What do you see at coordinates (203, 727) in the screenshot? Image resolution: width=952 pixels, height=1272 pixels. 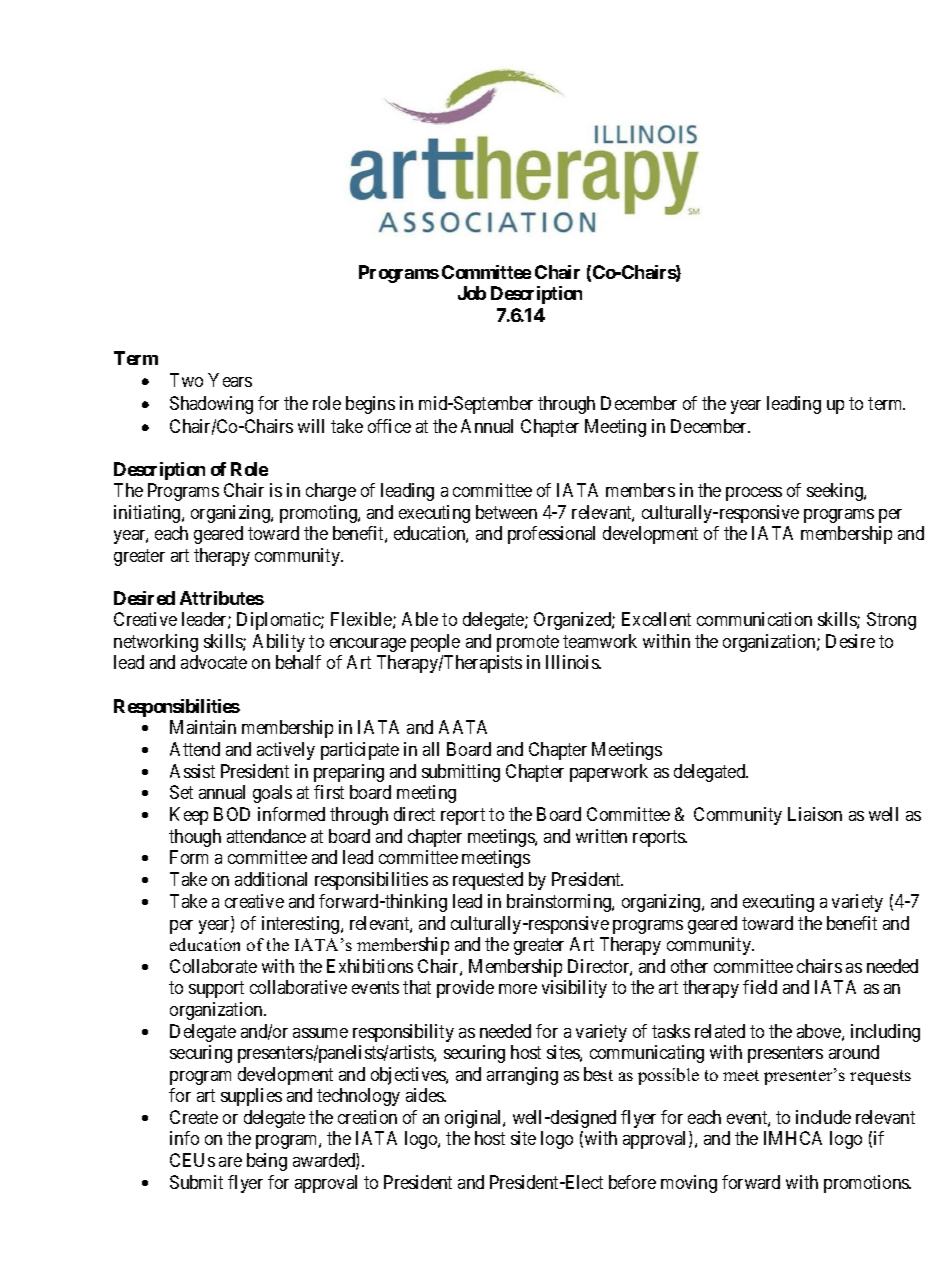 I see `Maintain` at bounding box center [203, 727].
